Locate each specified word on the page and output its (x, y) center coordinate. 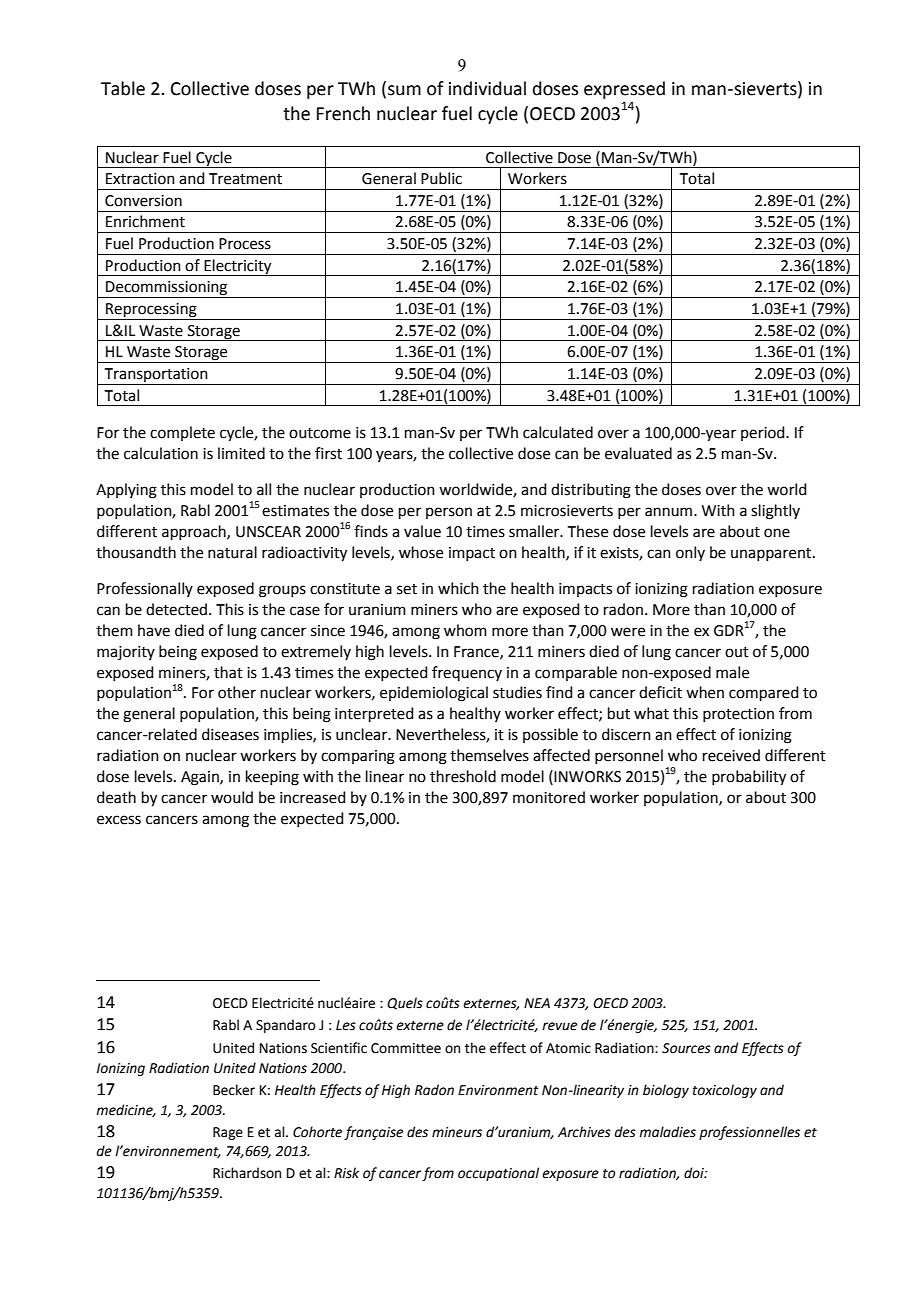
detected (176, 609)
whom (465, 630)
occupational (498, 1174)
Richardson (247, 1173)
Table (123, 88)
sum (404, 90)
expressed (624, 90)
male (732, 672)
